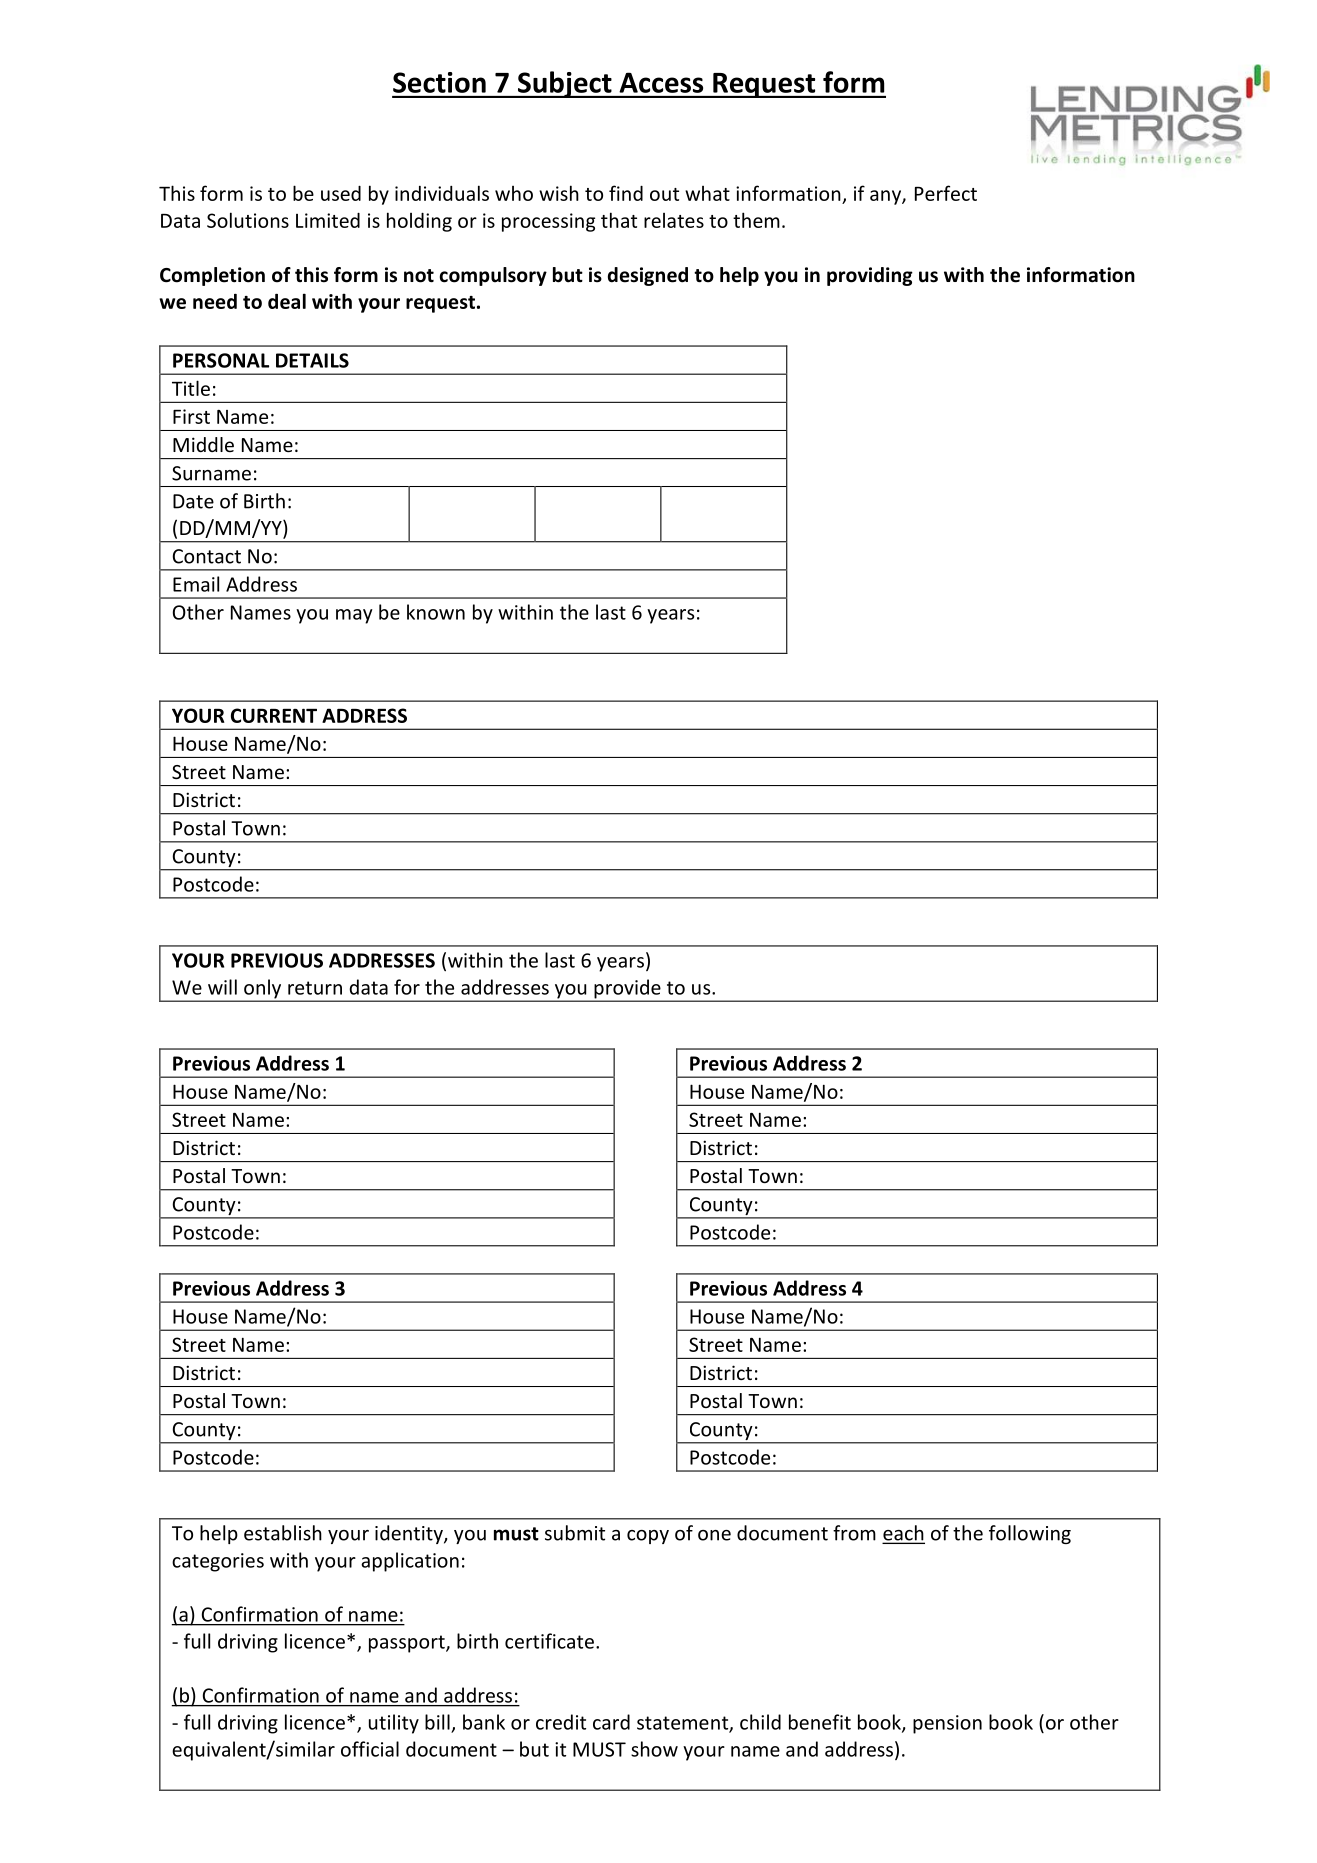 The width and height of the page is (1317, 1863). Describe the element at coordinates (611, 1722) in the page. I see `card` at that location.
